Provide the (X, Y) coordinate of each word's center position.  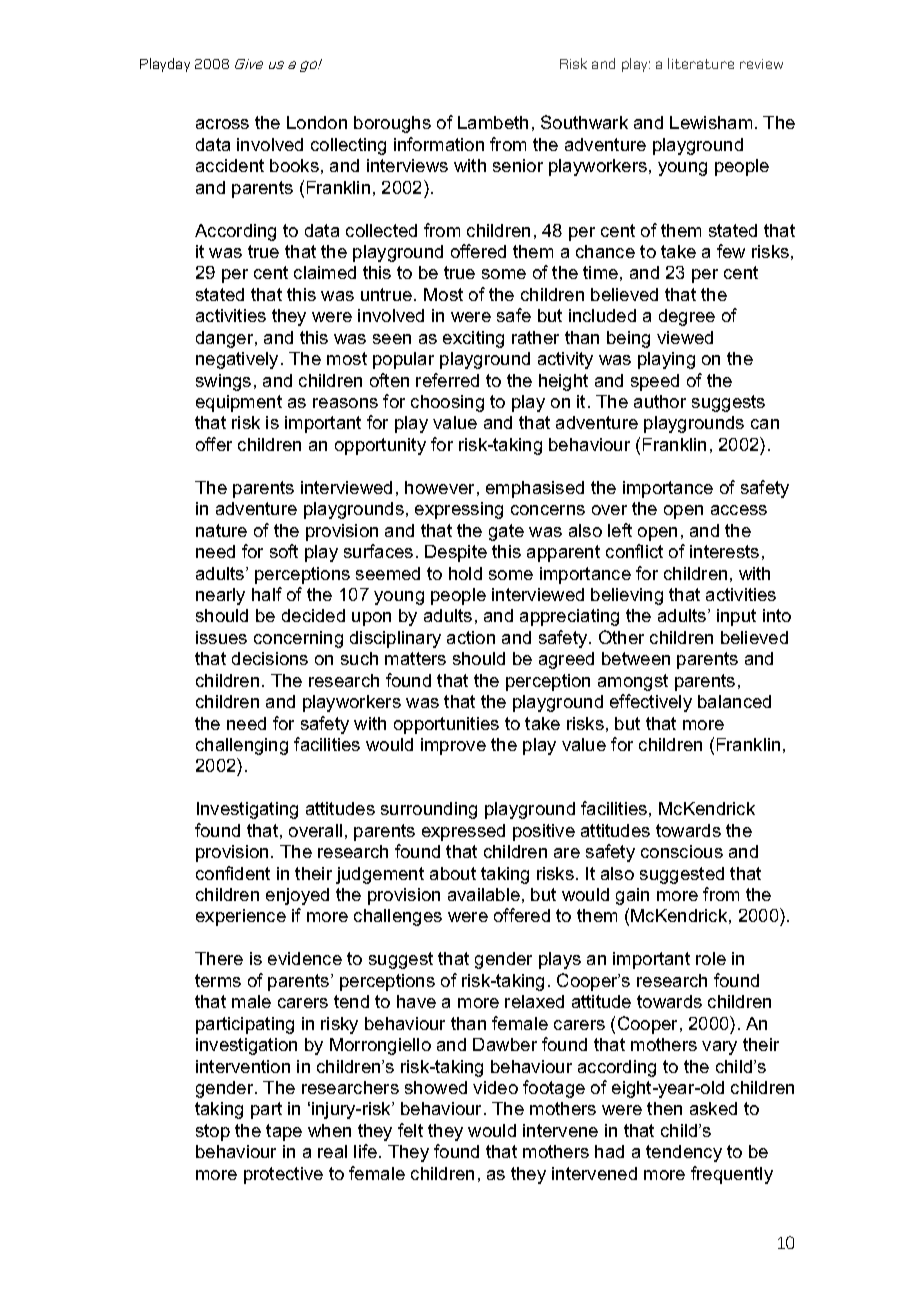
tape (284, 1132)
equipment (239, 403)
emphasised (535, 489)
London (317, 122)
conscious (682, 851)
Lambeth (493, 122)
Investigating (247, 810)
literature (701, 63)
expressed (463, 832)
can (765, 424)
